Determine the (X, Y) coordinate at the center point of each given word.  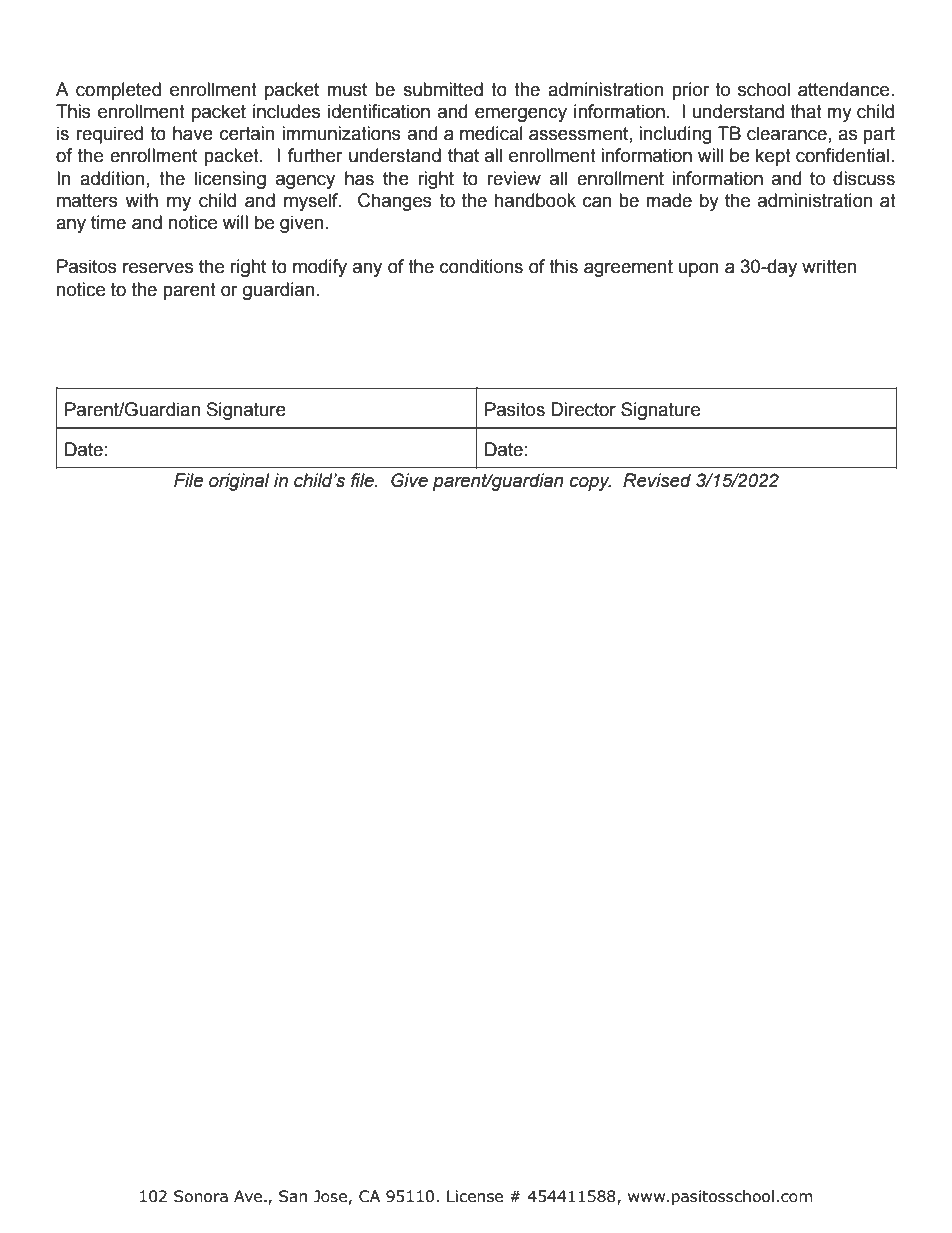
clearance (787, 133)
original (239, 482)
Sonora (201, 1196)
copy (590, 483)
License (475, 1196)
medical (491, 133)
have (193, 133)
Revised (657, 480)
